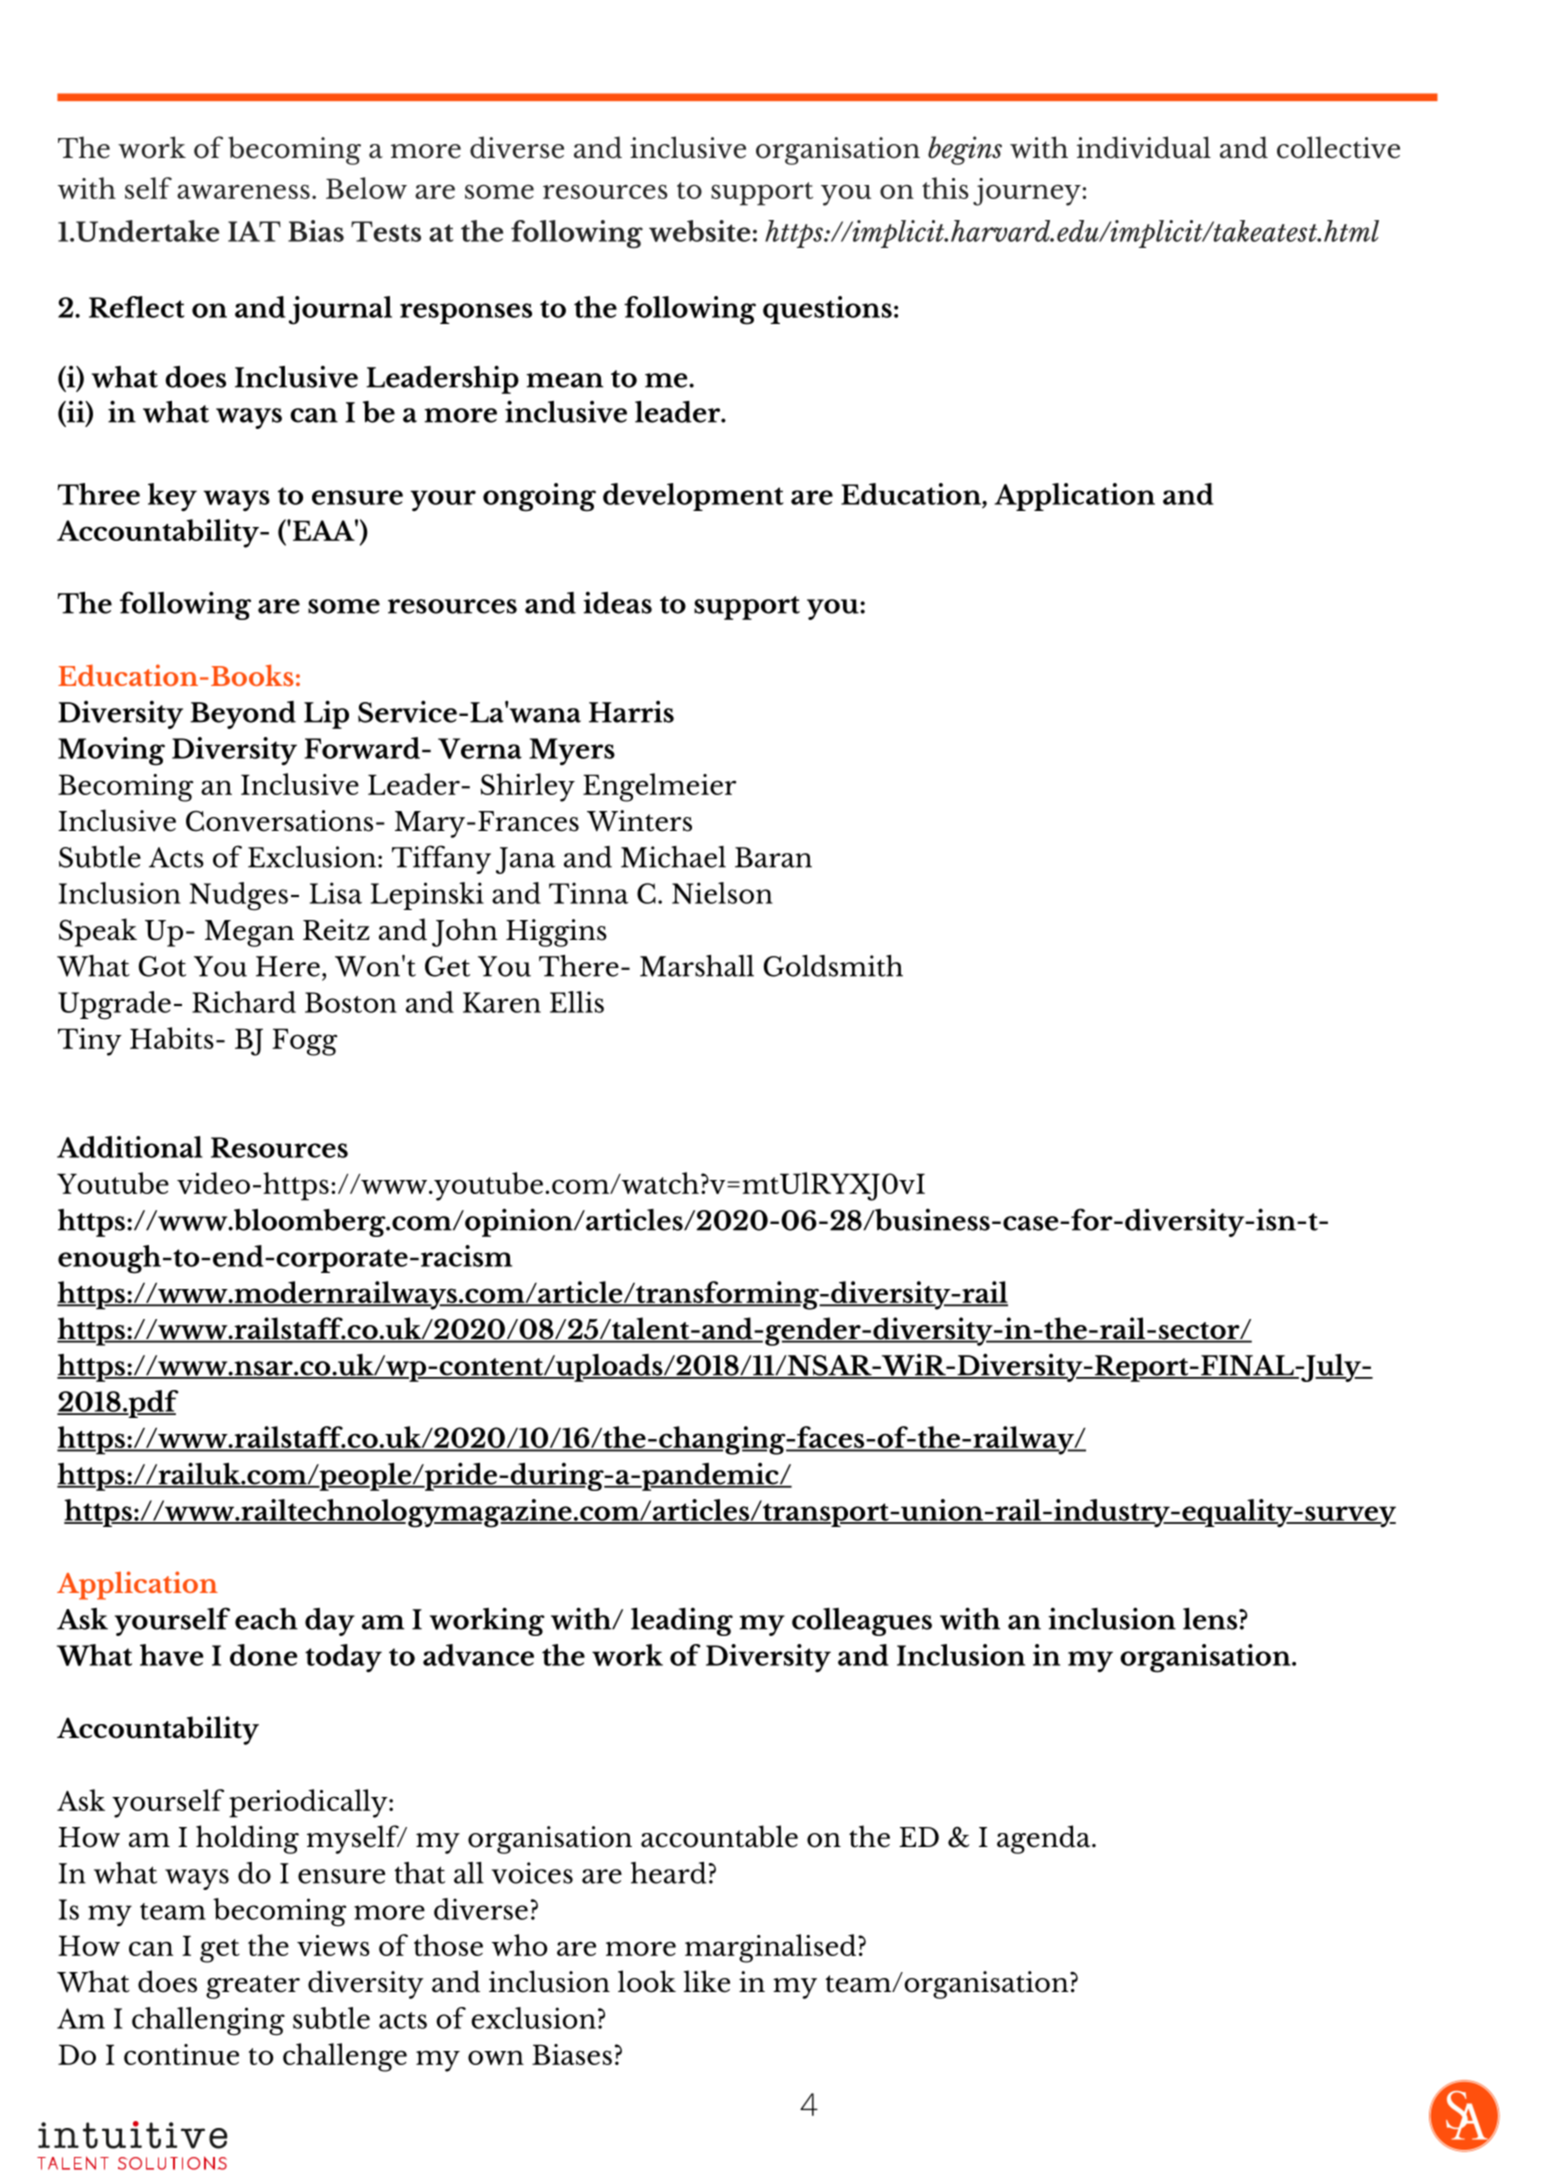 The width and height of the page is (1542, 2181). I want to click on done, so click(263, 1655).
